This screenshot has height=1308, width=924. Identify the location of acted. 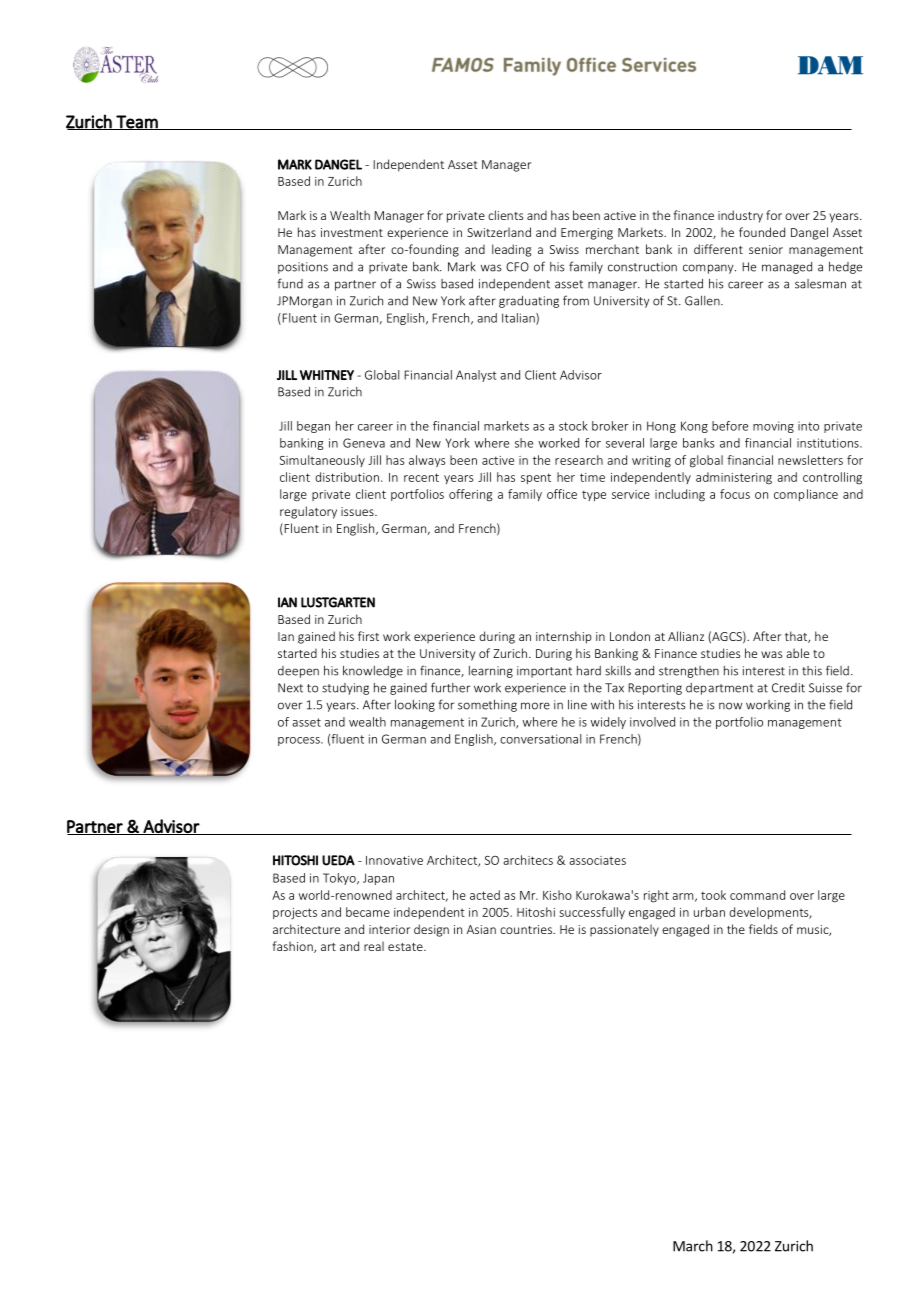
(485, 895).
